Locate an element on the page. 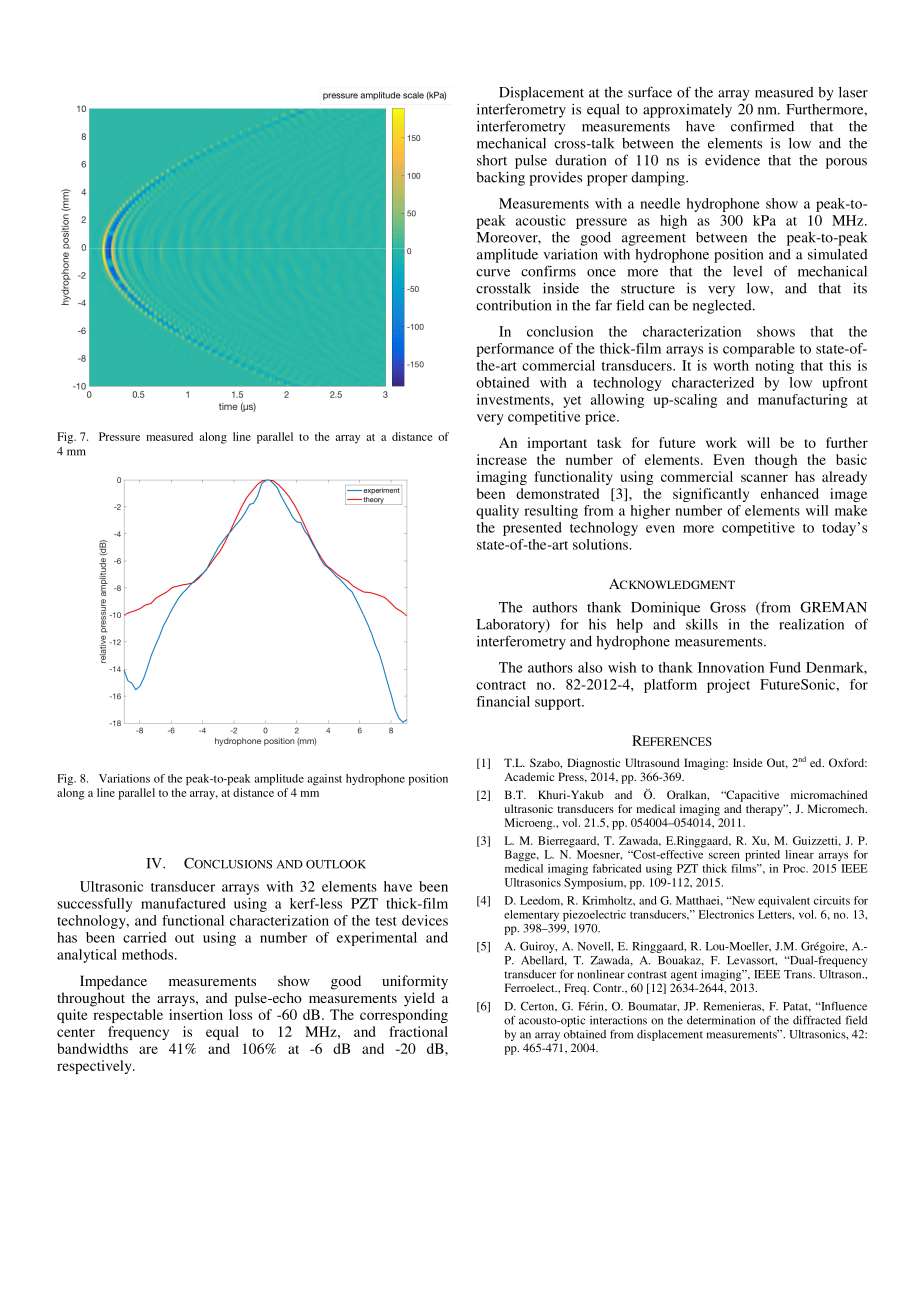 The width and height of the image is (924, 1308). confirmed is located at coordinates (762, 126).
